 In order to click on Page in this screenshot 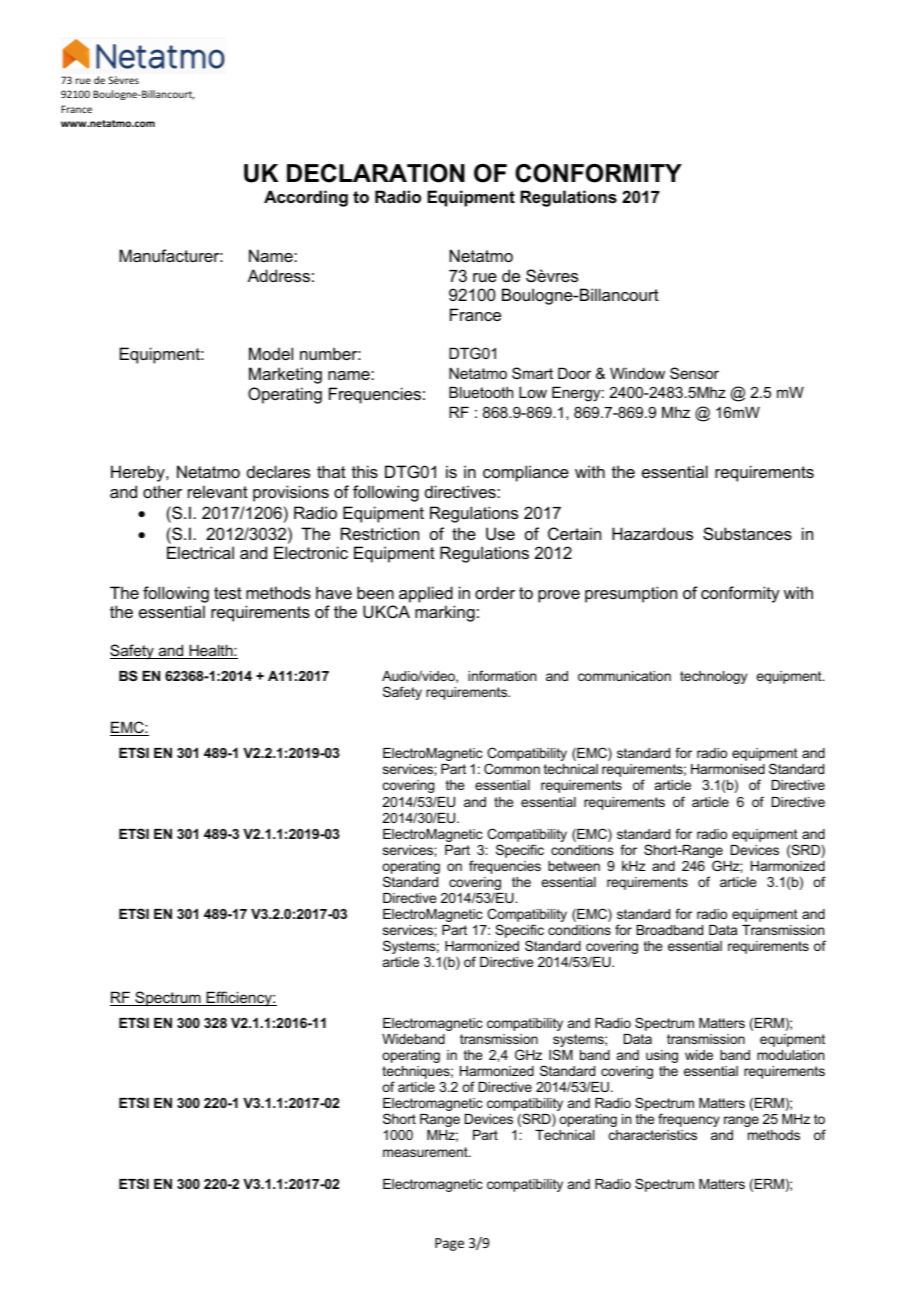, I will do `click(449, 1244)`.
